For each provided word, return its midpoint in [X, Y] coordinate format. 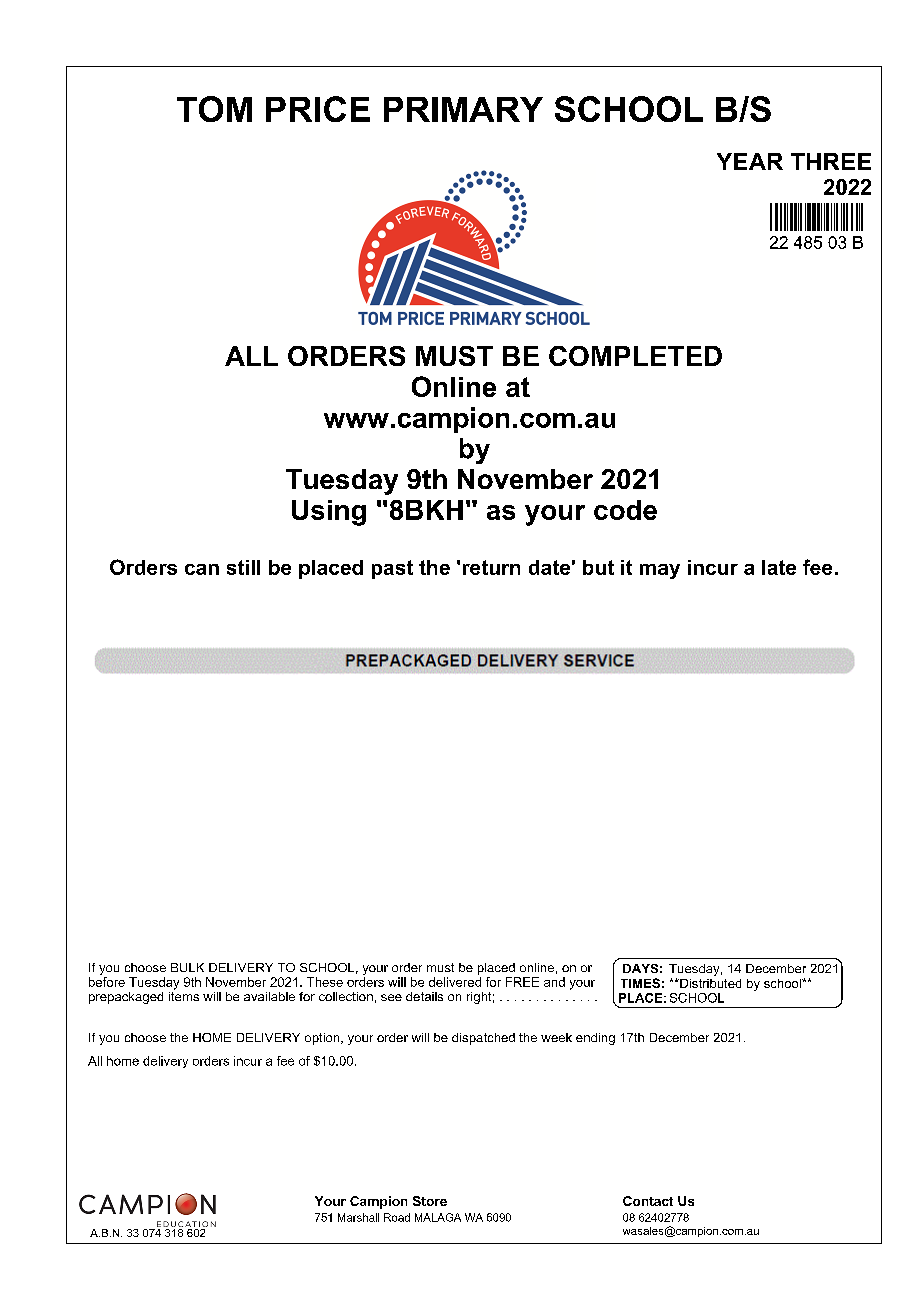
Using [329, 513]
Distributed [709, 983]
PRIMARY [463, 109]
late [779, 567]
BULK [187, 967]
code [625, 510]
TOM [214, 109]
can [202, 569]
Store [430, 1201]
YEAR [750, 161]
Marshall [358, 1217]
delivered [455, 982]
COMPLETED [635, 356]
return [491, 567]
